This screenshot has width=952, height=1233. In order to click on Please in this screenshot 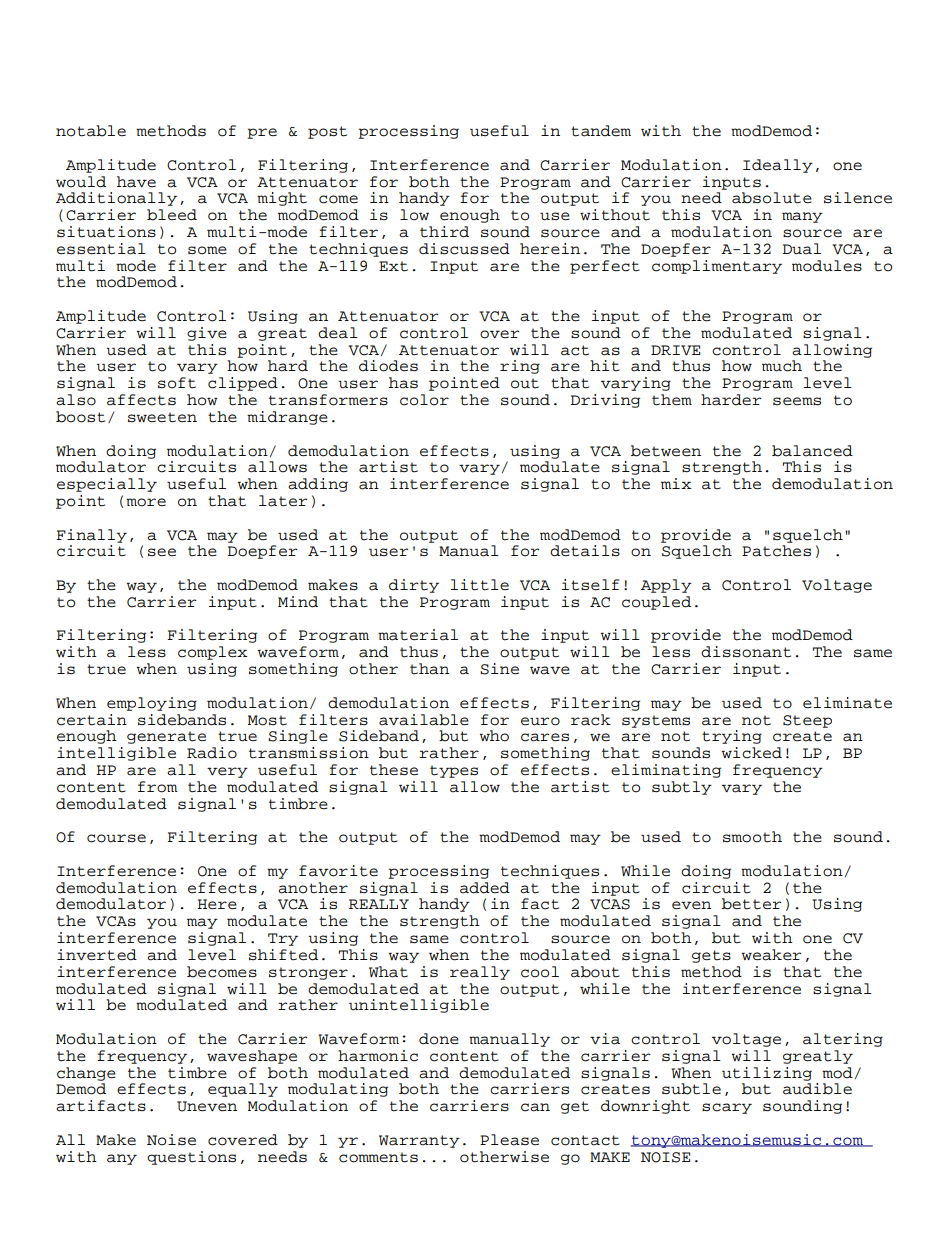, I will do `click(509, 1140)`.
